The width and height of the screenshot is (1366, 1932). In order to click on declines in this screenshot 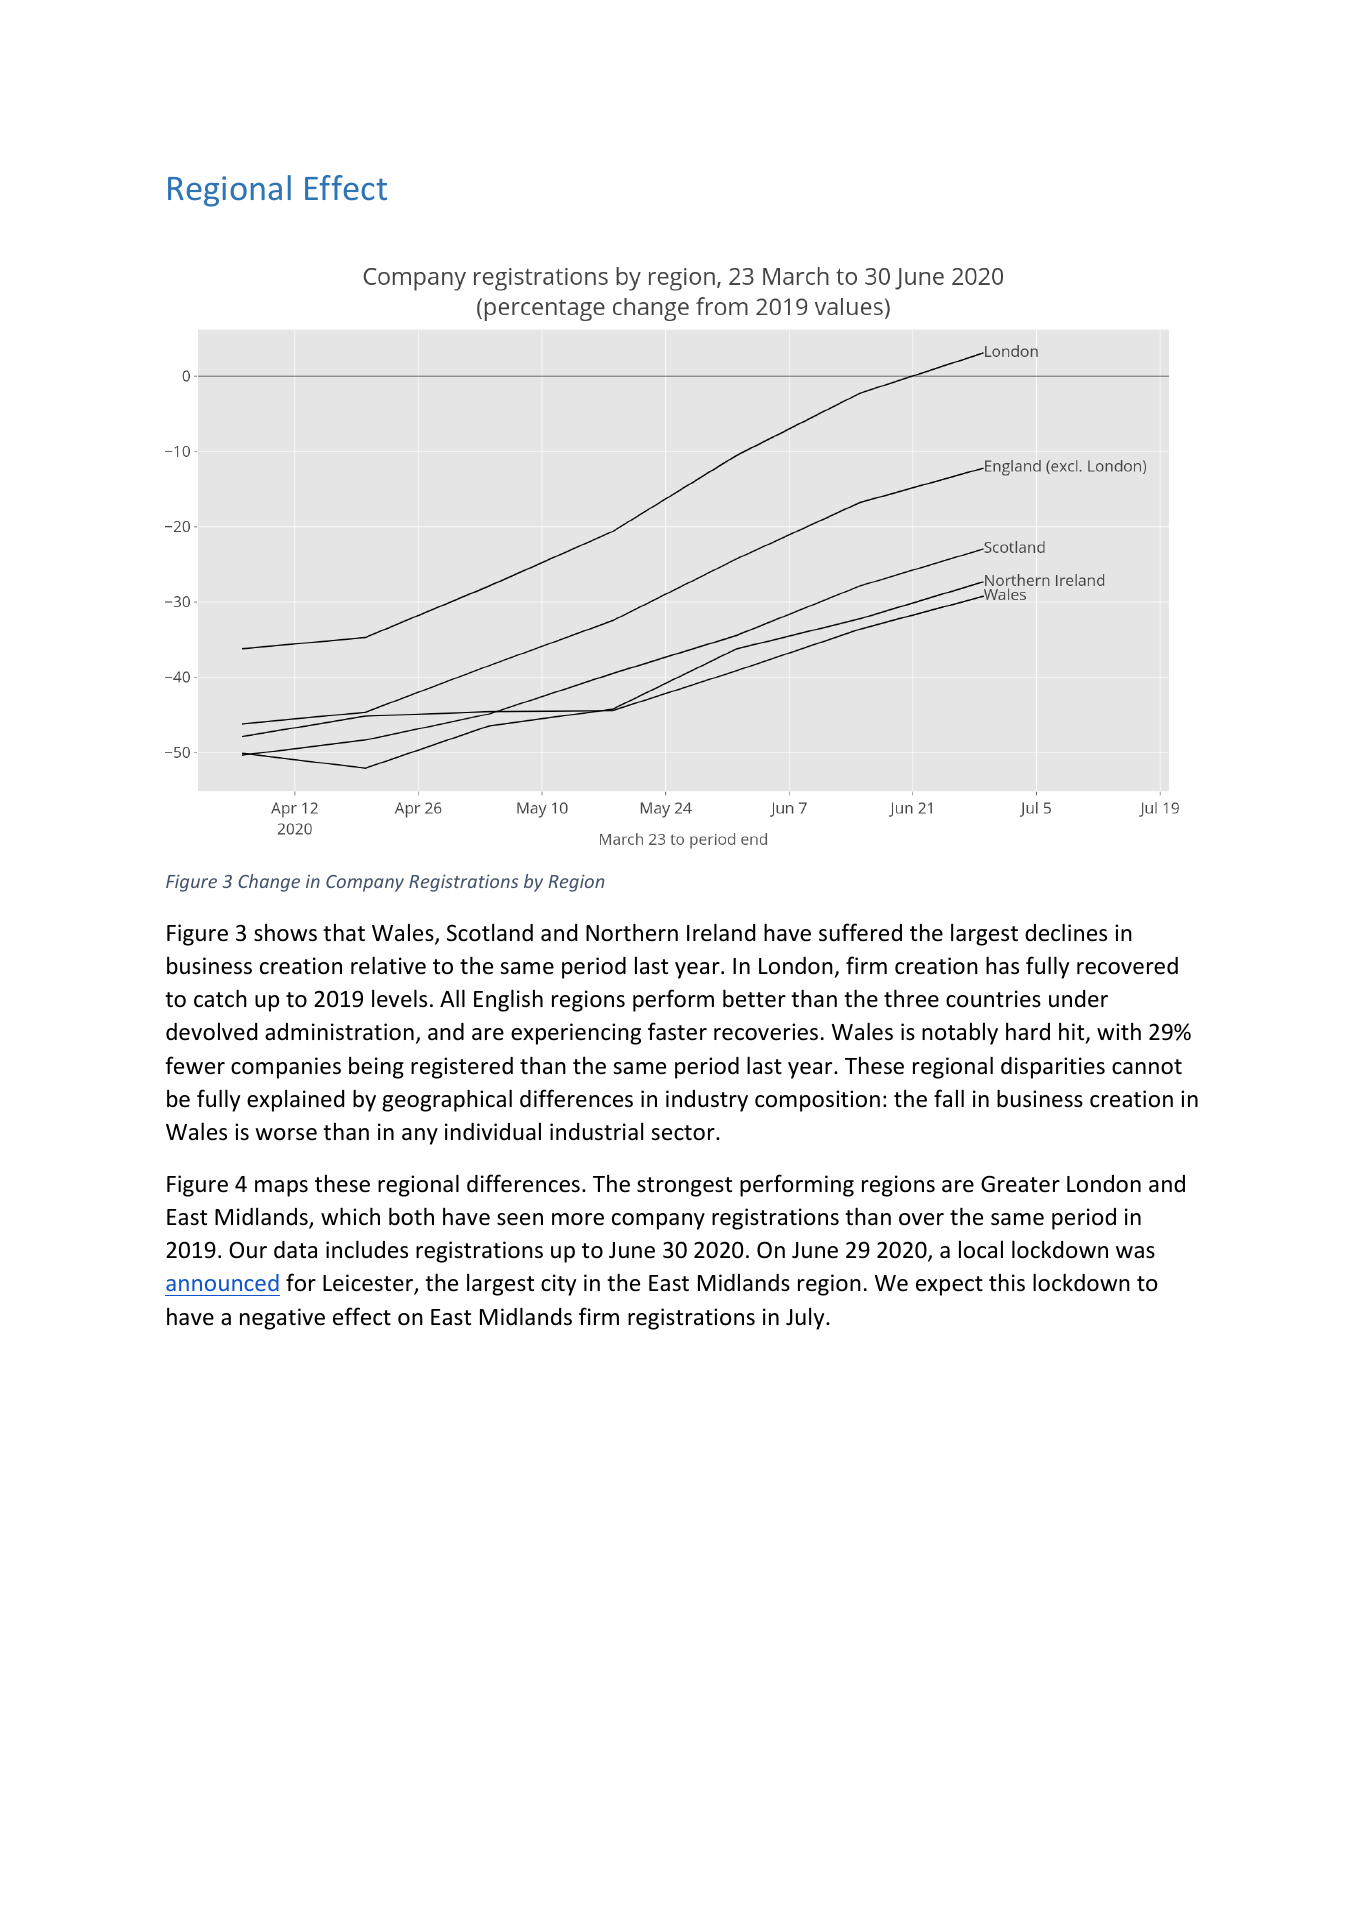, I will do `click(1066, 932)`.
